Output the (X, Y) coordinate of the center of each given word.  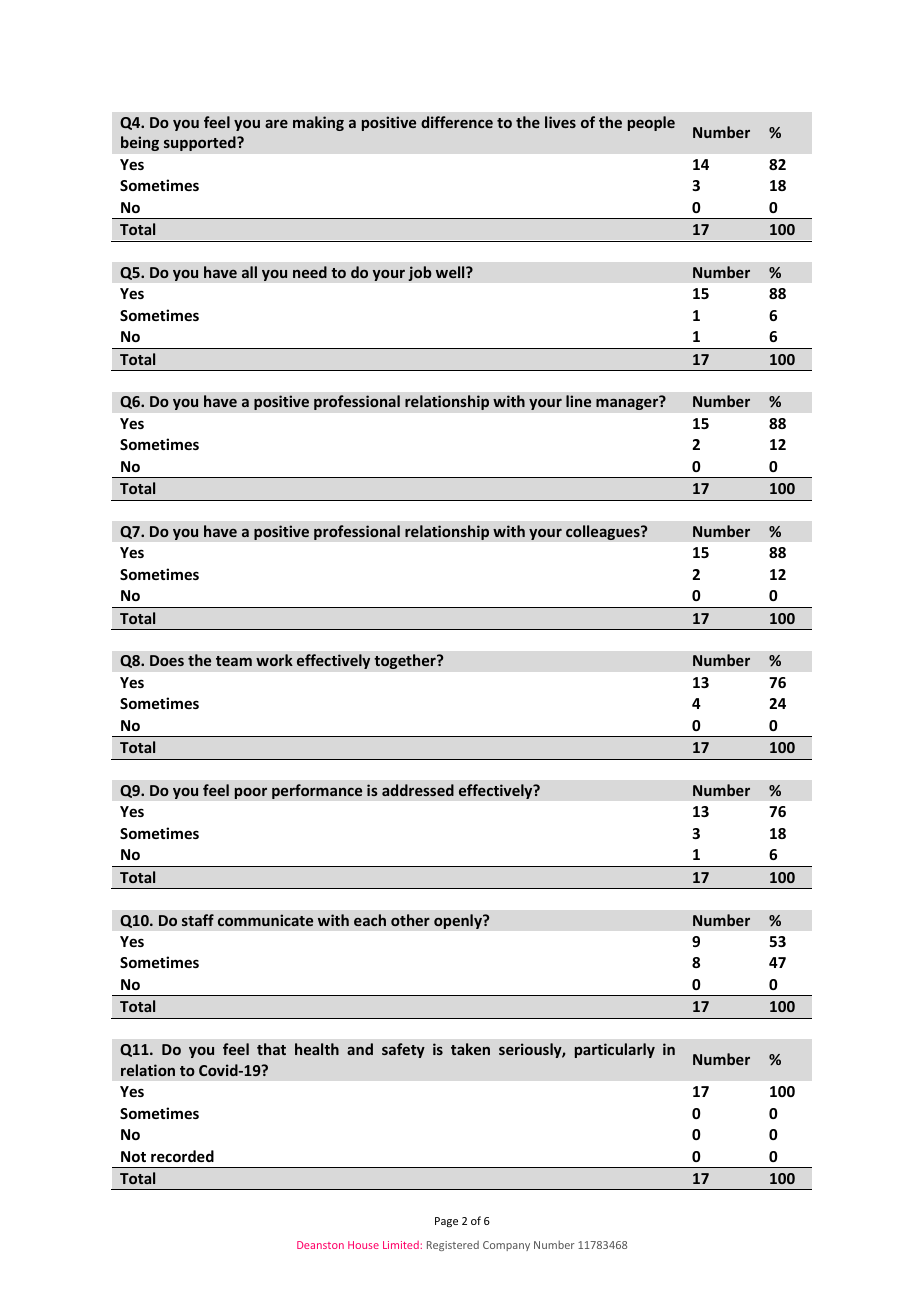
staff (198, 920)
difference (457, 122)
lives (560, 122)
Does (167, 660)
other (410, 920)
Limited (401, 1245)
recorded (182, 1156)
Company (506, 1246)
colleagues (604, 532)
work (274, 660)
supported (201, 143)
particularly (615, 1050)
